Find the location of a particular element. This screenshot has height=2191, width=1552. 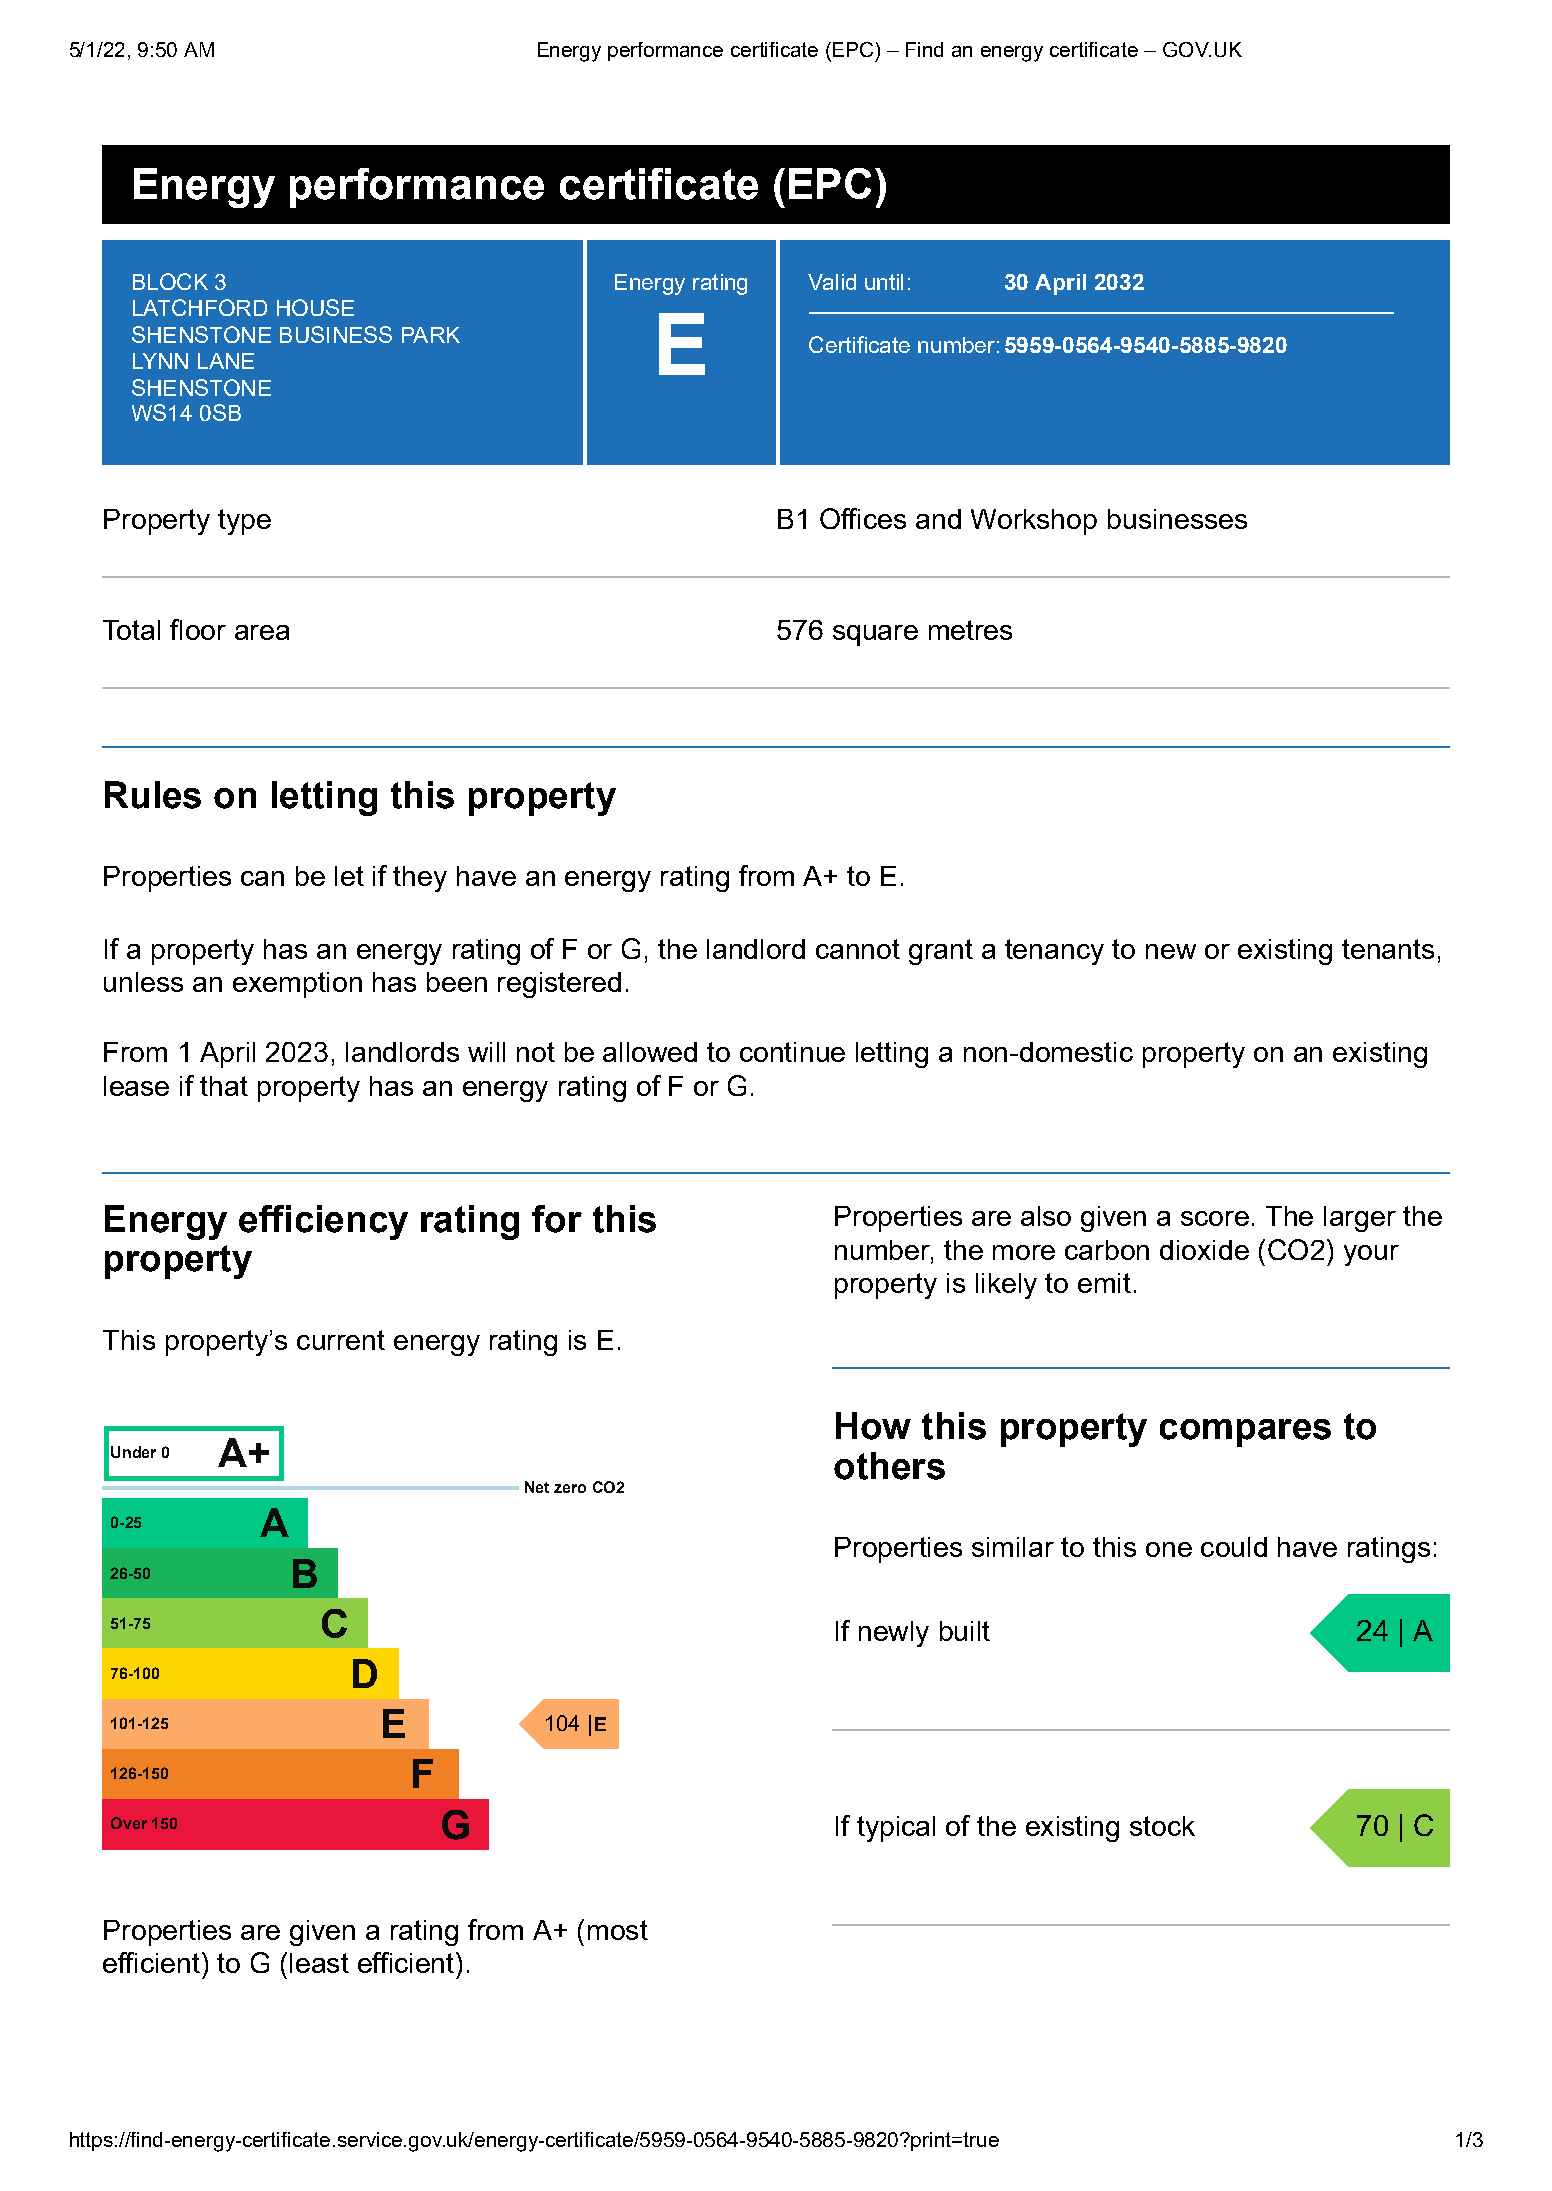

HOUSE is located at coordinates (315, 307).
